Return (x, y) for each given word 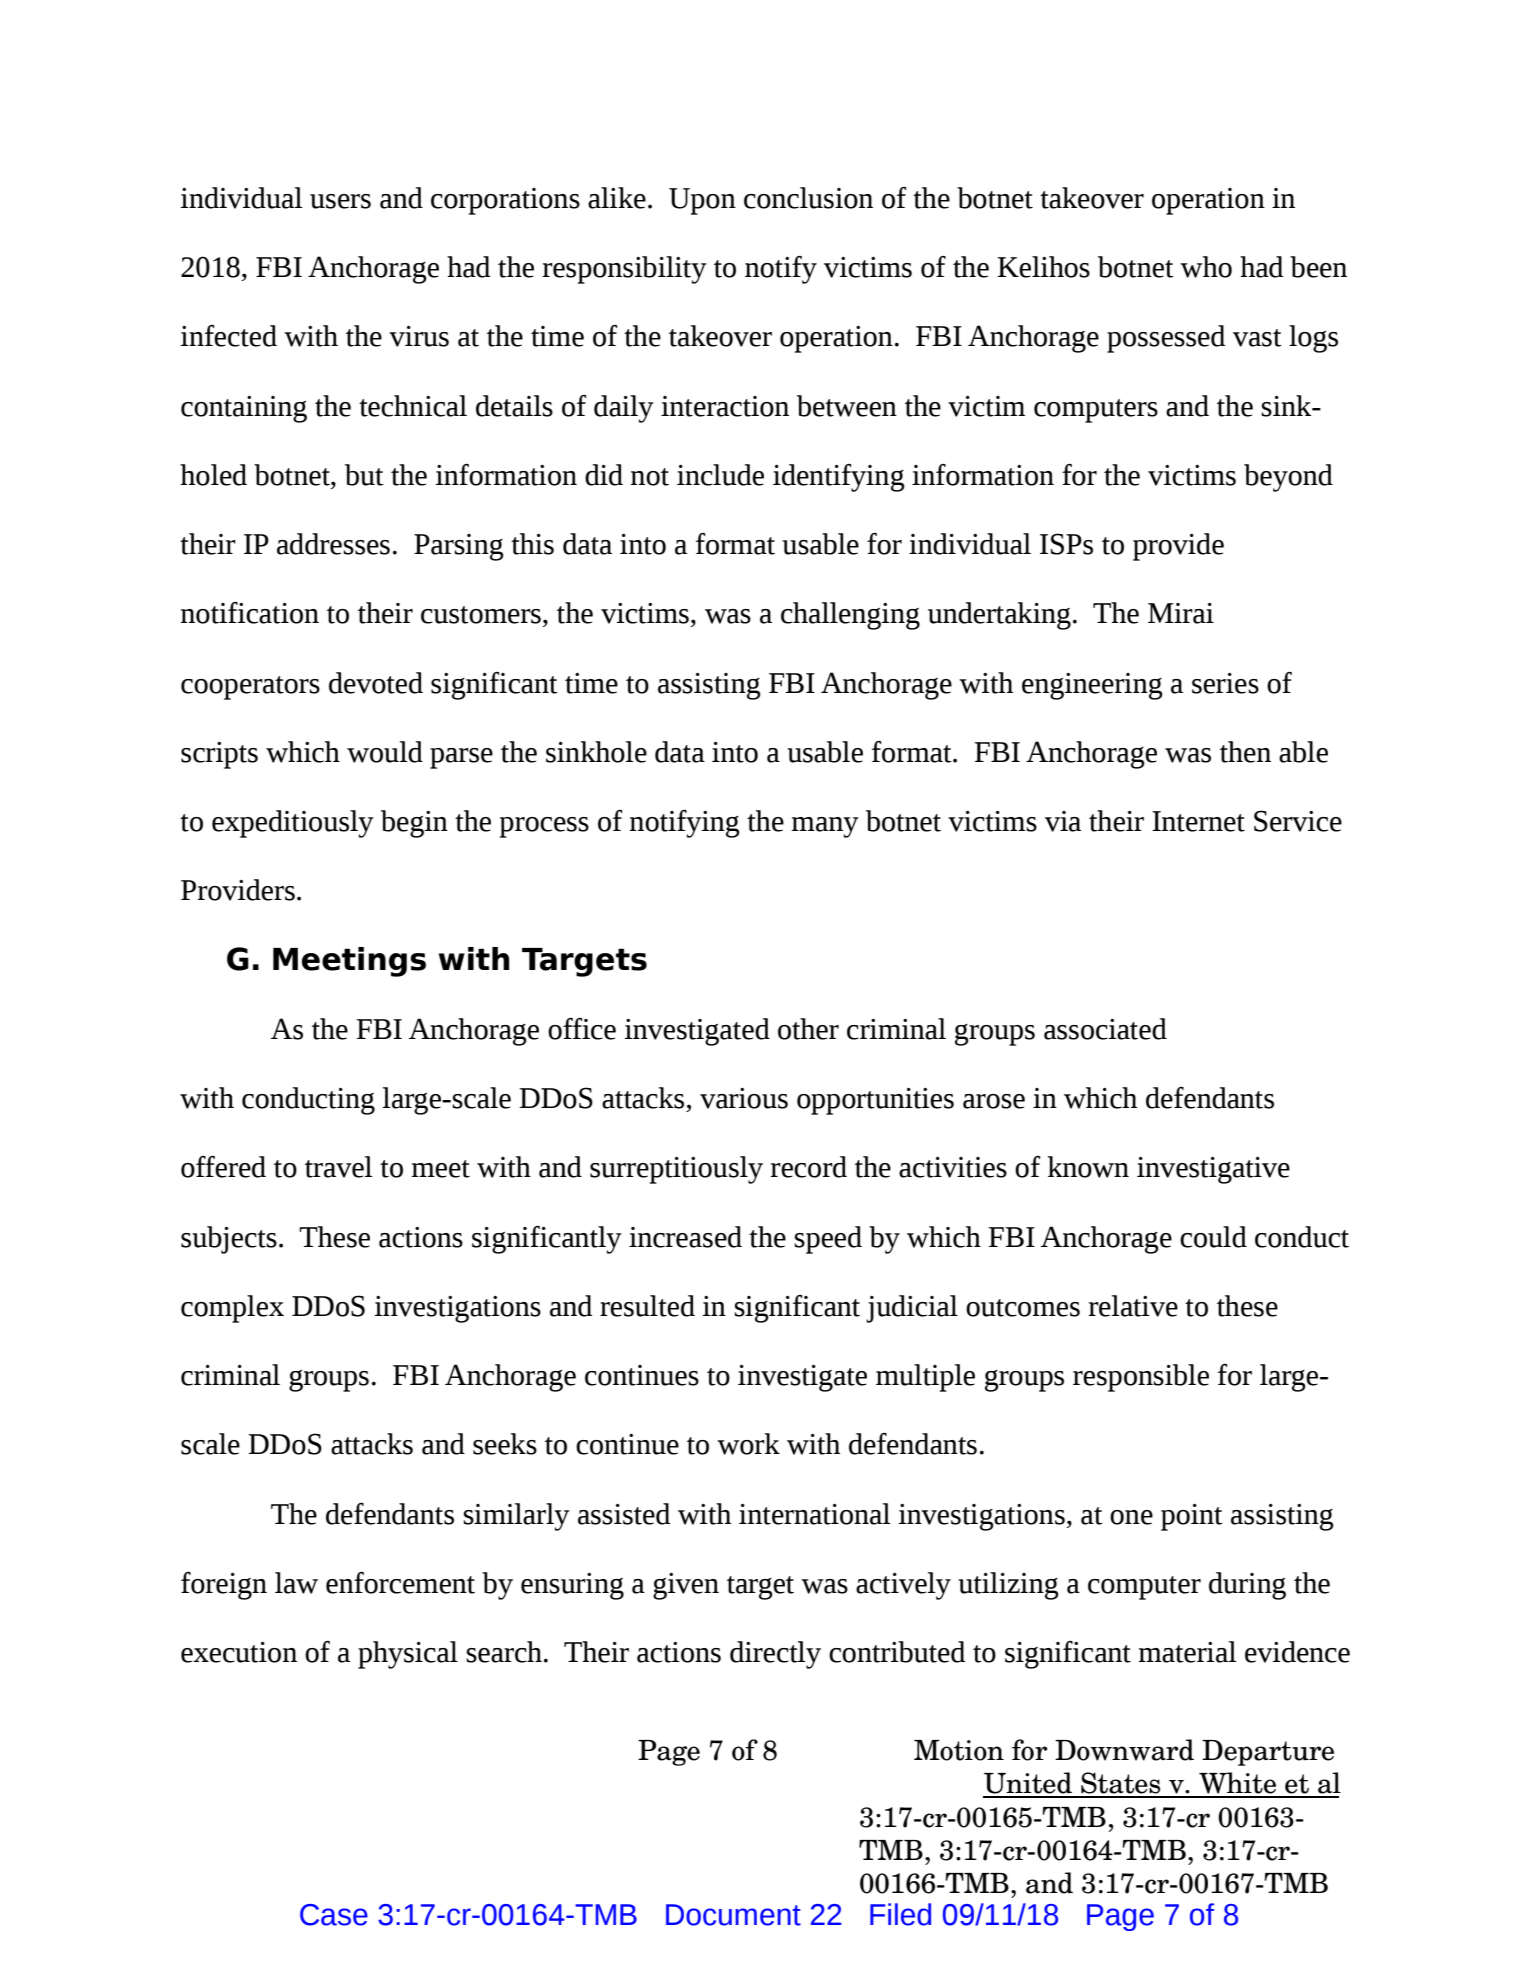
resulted (647, 1306)
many (825, 827)
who (1206, 267)
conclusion (808, 198)
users (340, 201)
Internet (1198, 821)
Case (334, 1915)
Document (733, 1915)
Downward (1124, 1750)
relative (1133, 1306)
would (385, 752)
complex (232, 1309)
